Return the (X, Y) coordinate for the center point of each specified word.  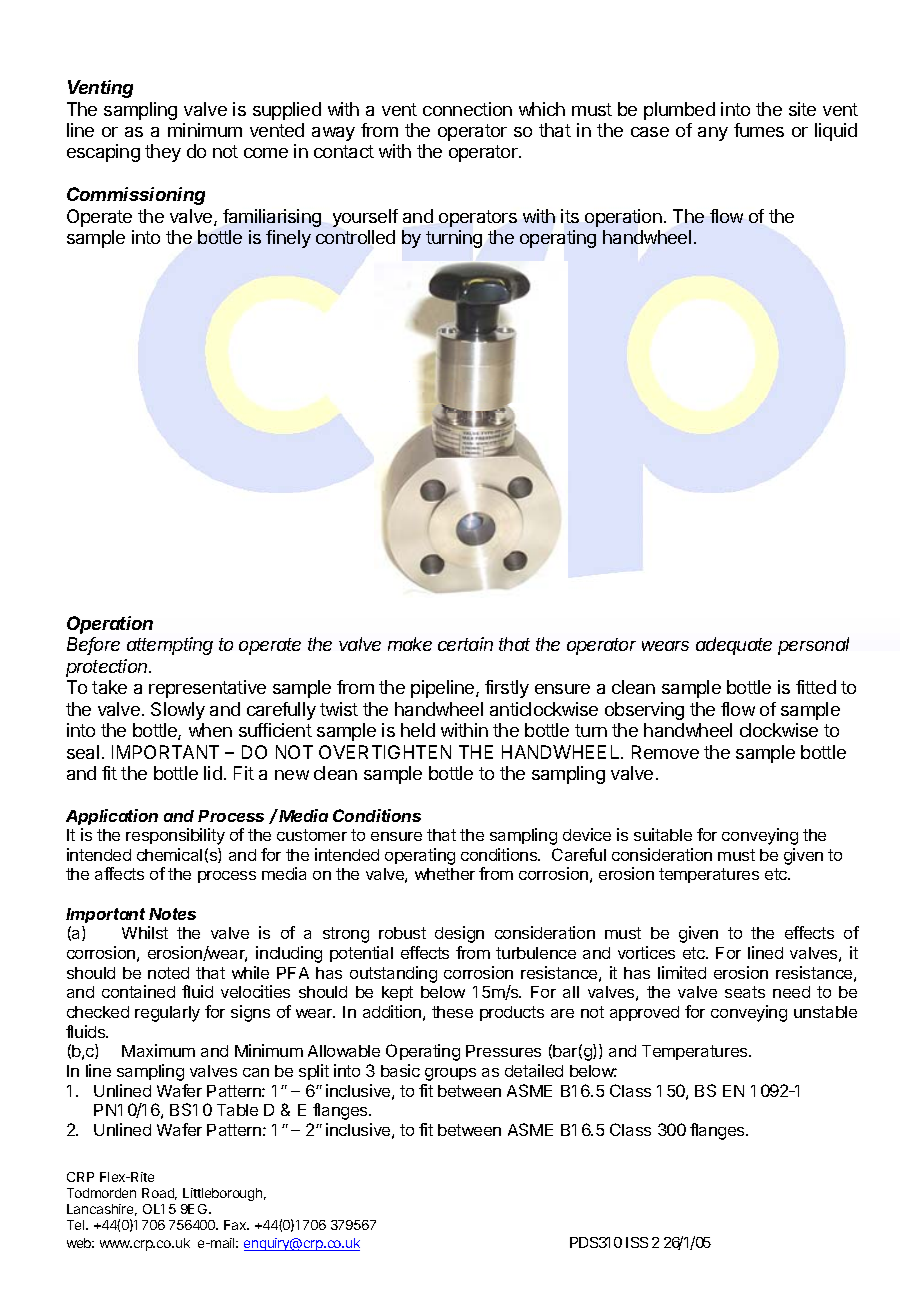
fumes (759, 130)
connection (467, 109)
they (163, 153)
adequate (734, 646)
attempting (170, 646)
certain (465, 644)
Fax (236, 1225)
